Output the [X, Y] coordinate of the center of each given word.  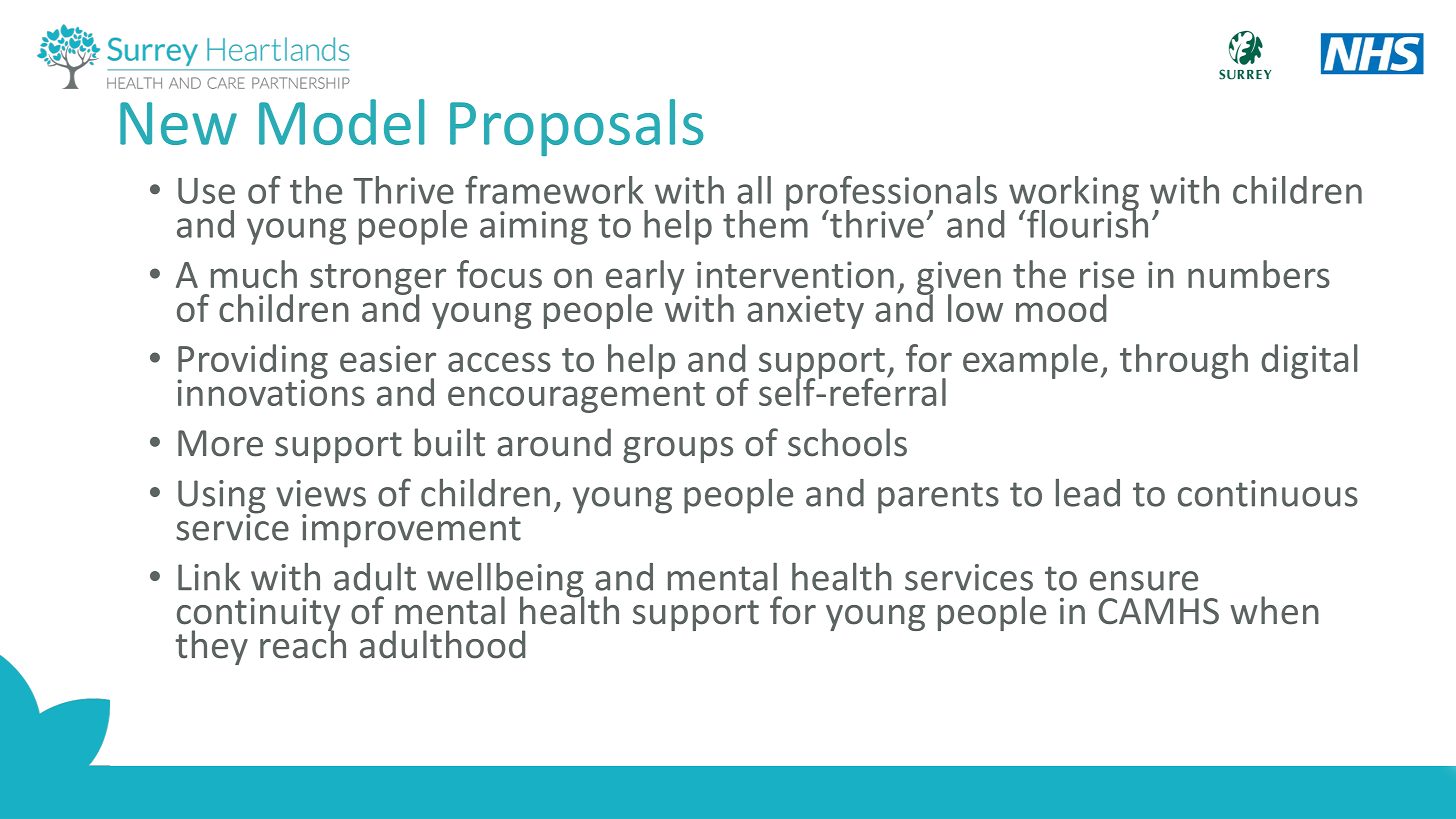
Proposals [576, 127]
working [1074, 194]
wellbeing [505, 581]
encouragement [576, 397]
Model [341, 122]
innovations [271, 391]
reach [303, 643]
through [1184, 361]
